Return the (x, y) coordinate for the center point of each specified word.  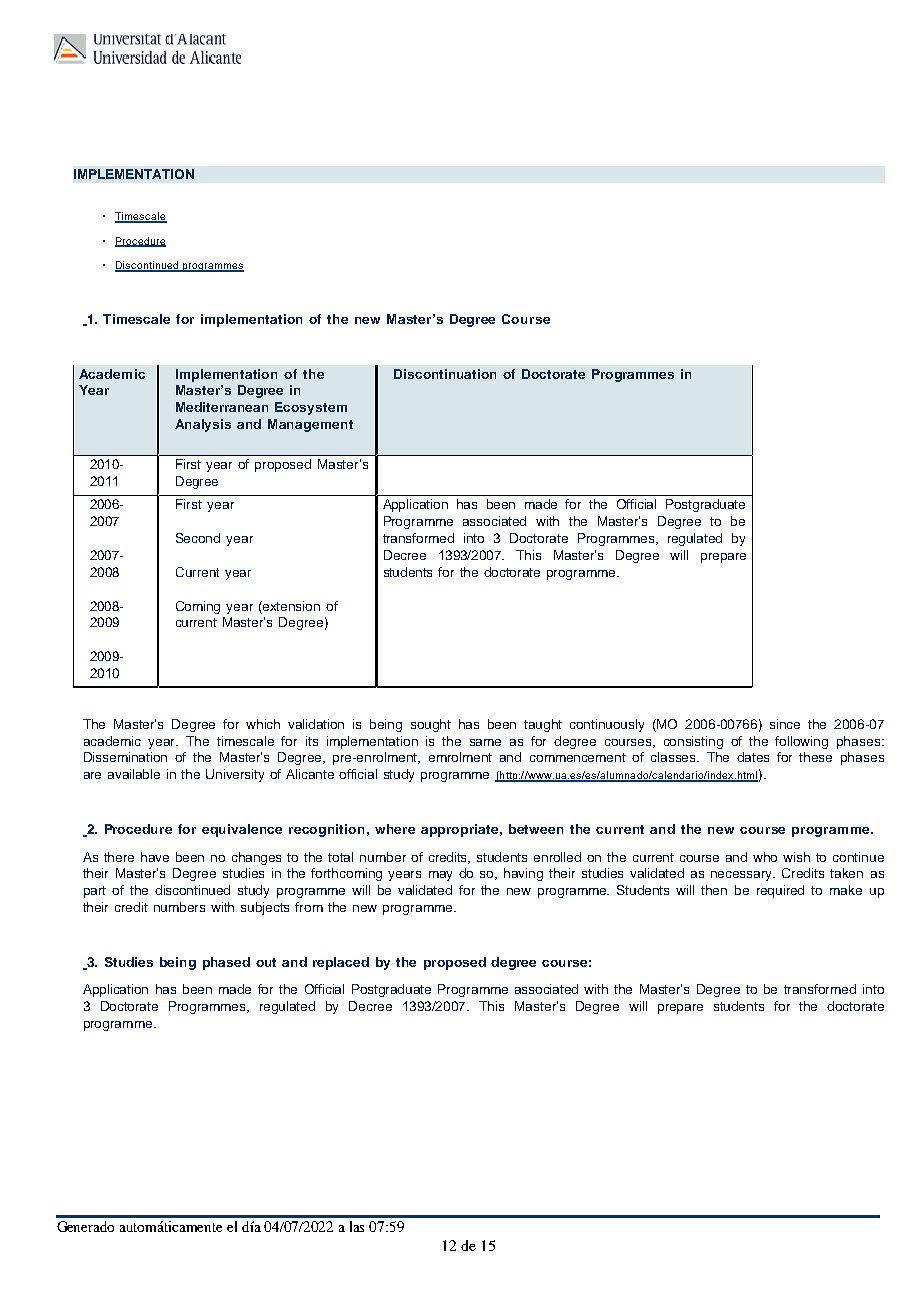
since (785, 724)
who (765, 857)
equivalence (242, 830)
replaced (341, 963)
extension (290, 606)
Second (198, 538)
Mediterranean (222, 407)
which (263, 724)
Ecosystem (311, 408)
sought (431, 725)
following (801, 742)
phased (226, 963)
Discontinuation (445, 374)
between (536, 829)
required (780, 891)
